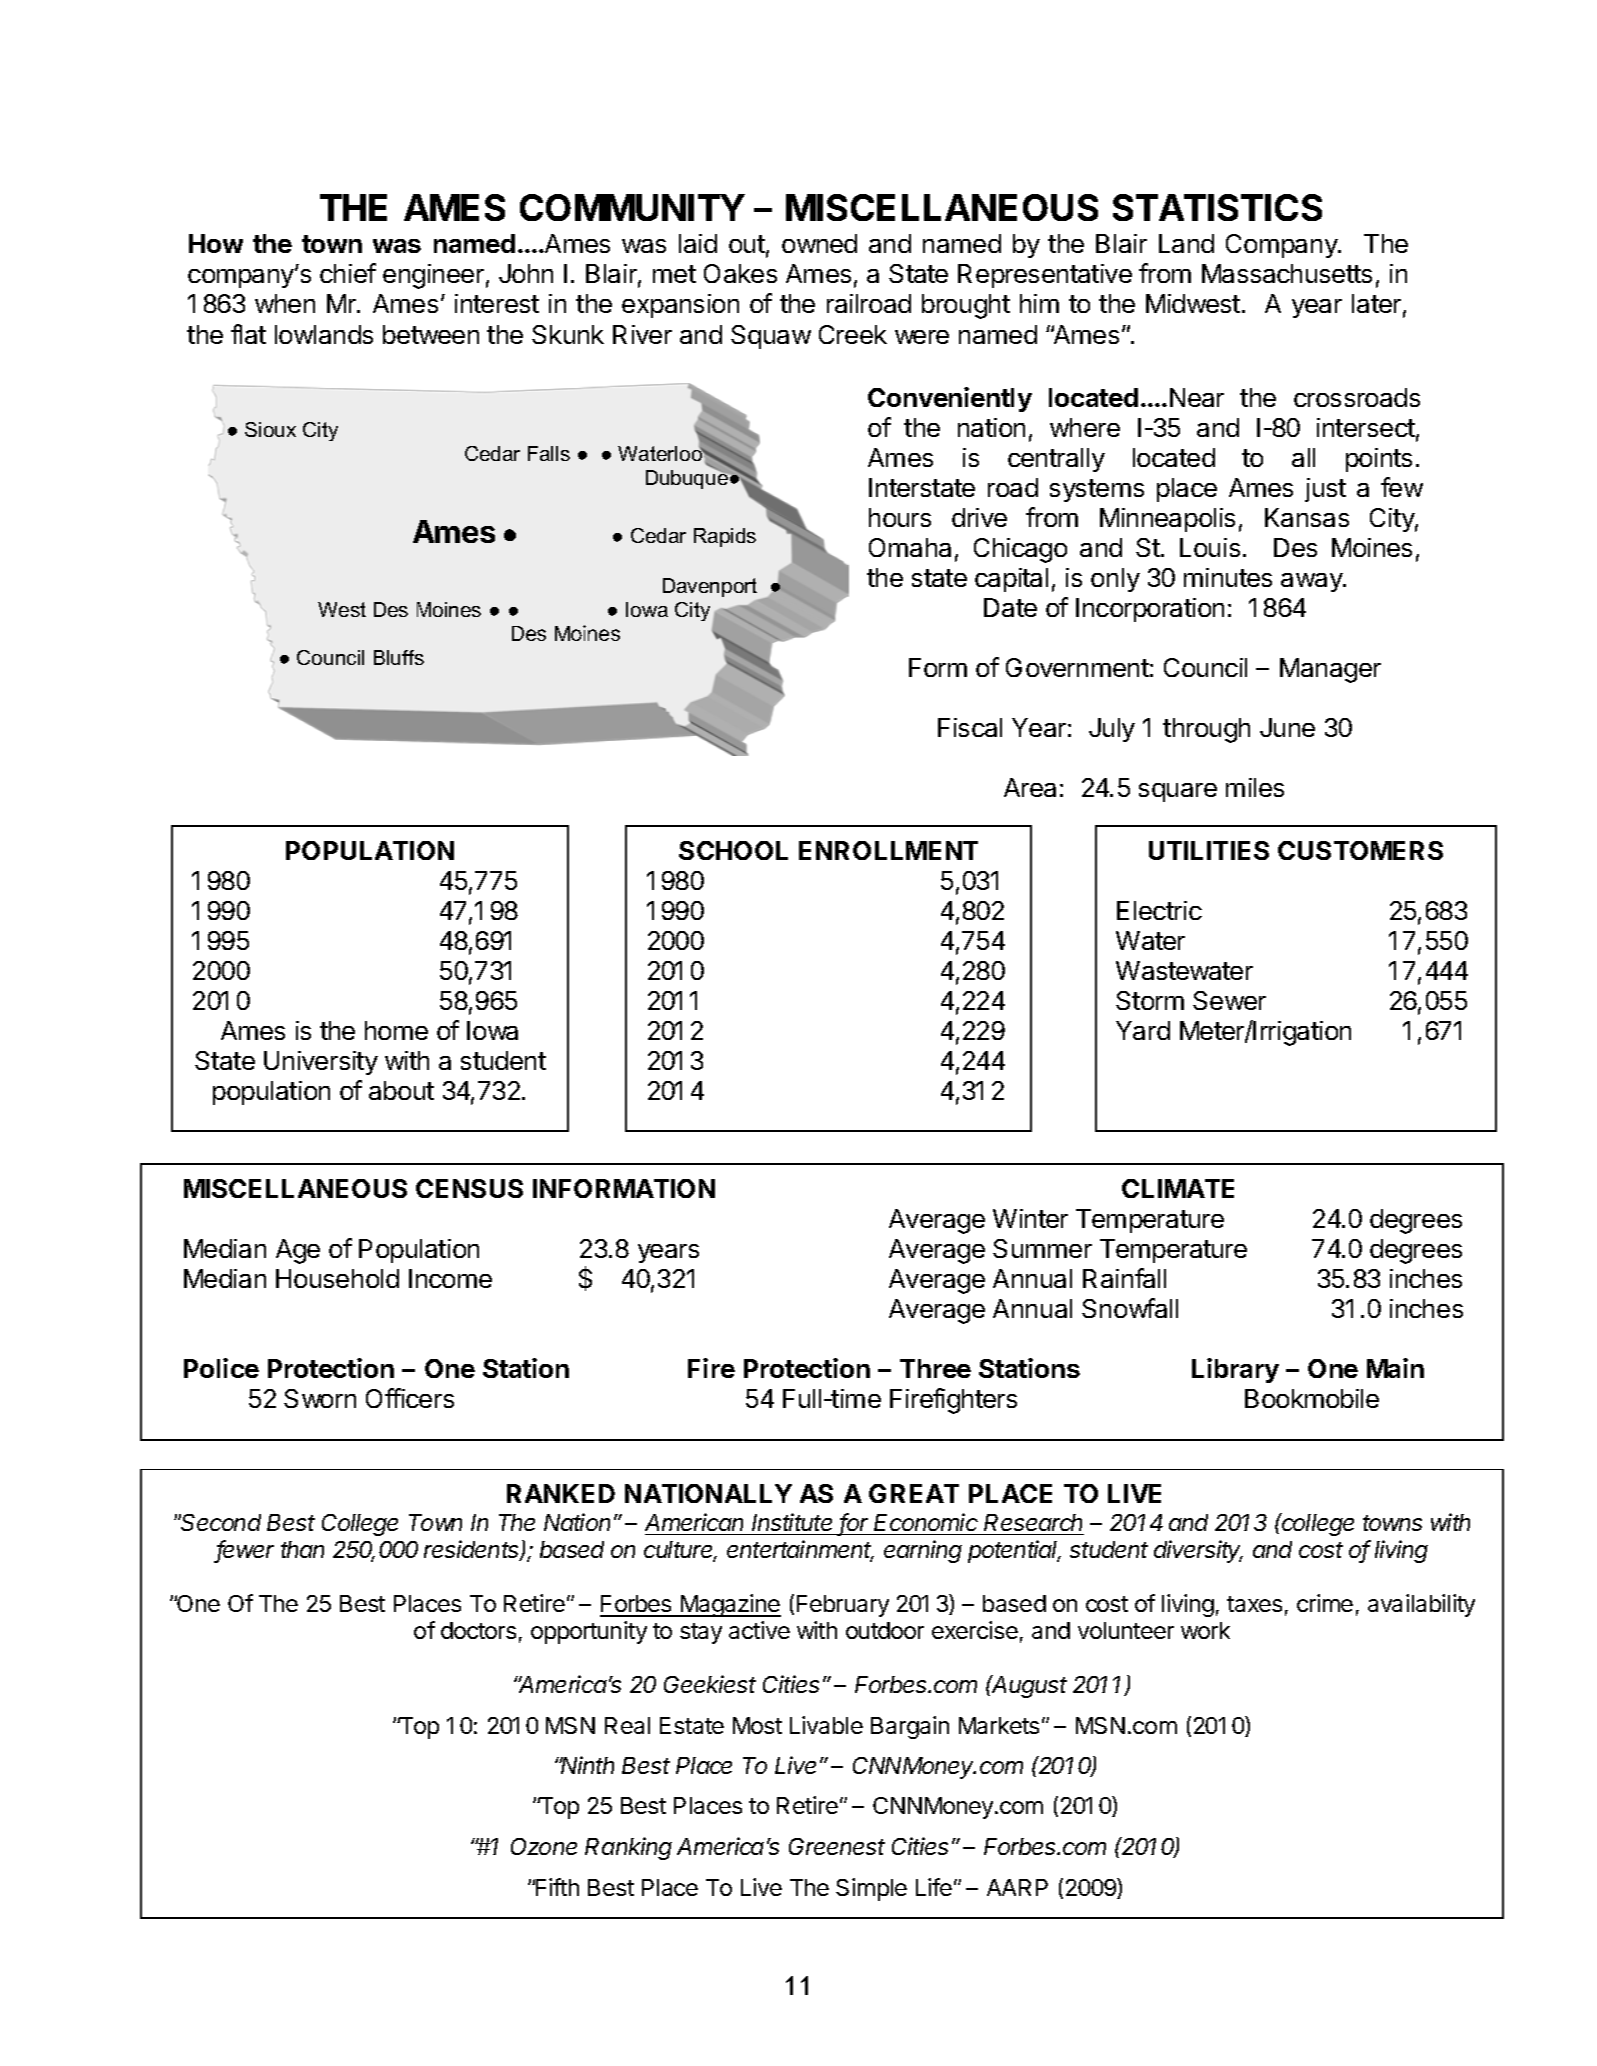 Image resolution: width=1597 pixels, height=2066 pixels. What do you see at coordinates (1255, 787) in the screenshot?
I see `miles` at bounding box center [1255, 787].
